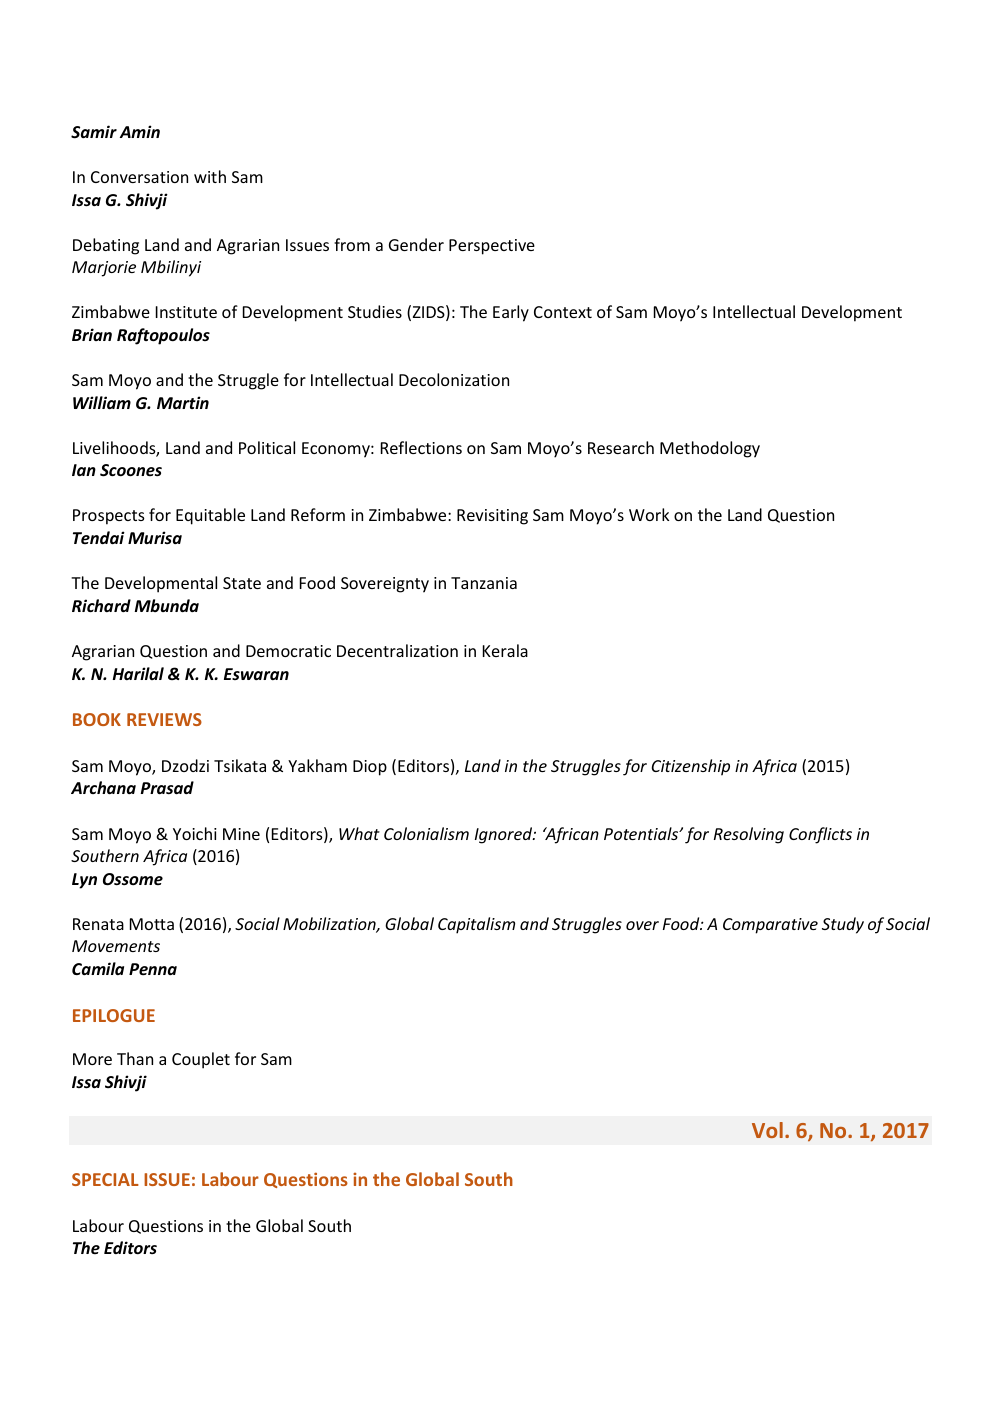 The image size is (1001, 1415). I want to click on Resolving, so click(749, 835).
